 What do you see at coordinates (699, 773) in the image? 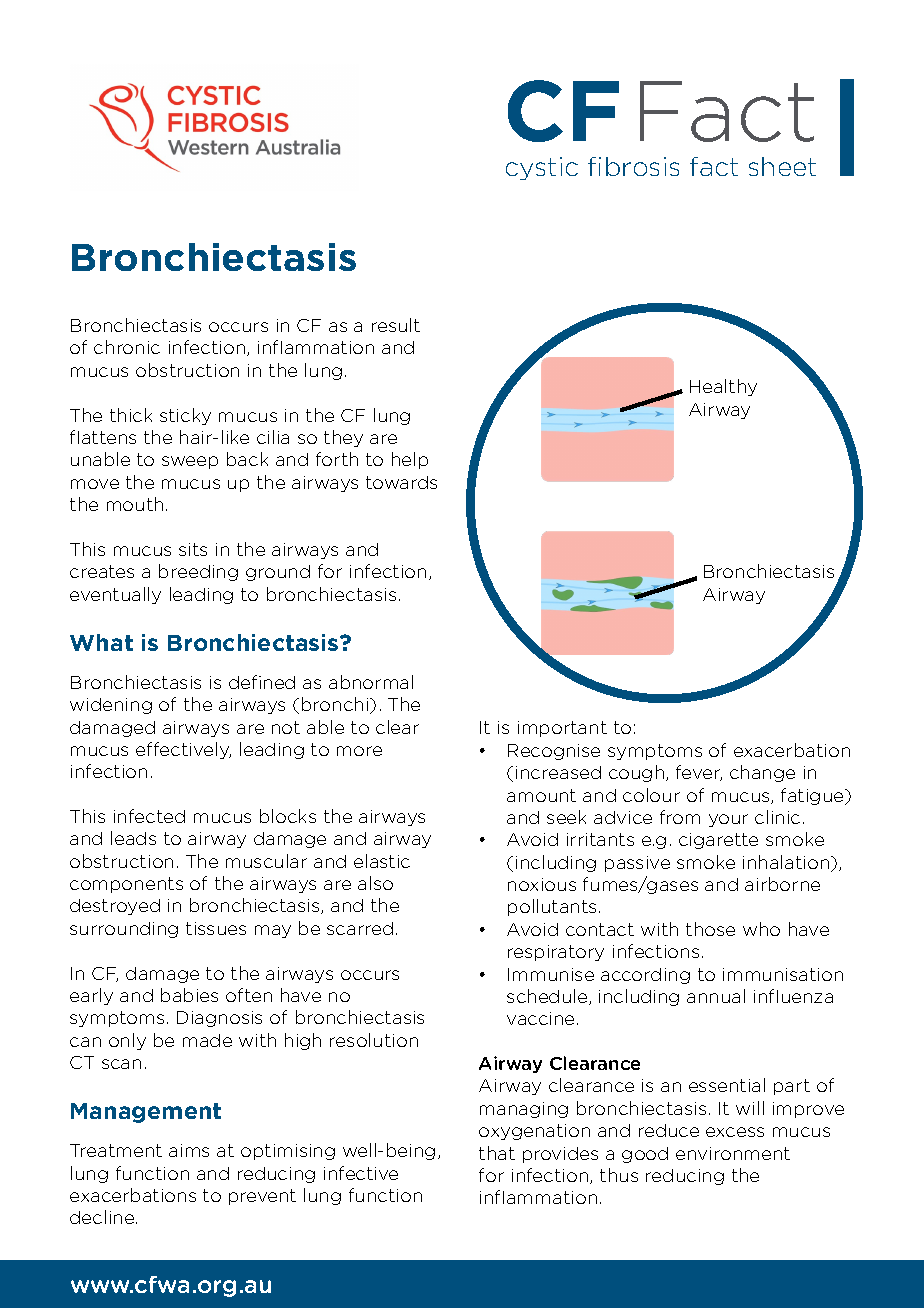
I see `fever` at bounding box center [699, 773].
